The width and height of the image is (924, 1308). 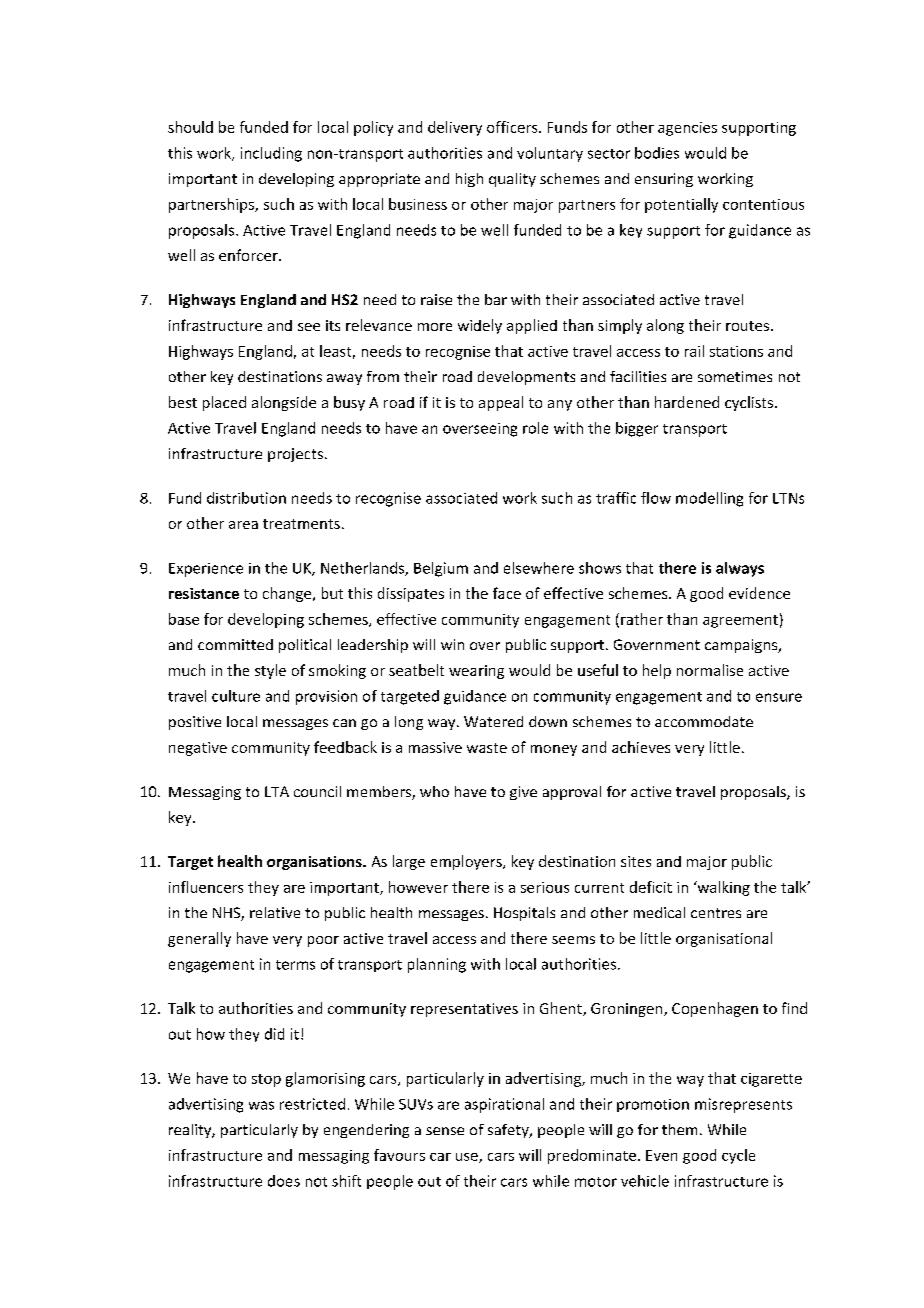 I want to click on agencies, so click(x=687, y=129).
